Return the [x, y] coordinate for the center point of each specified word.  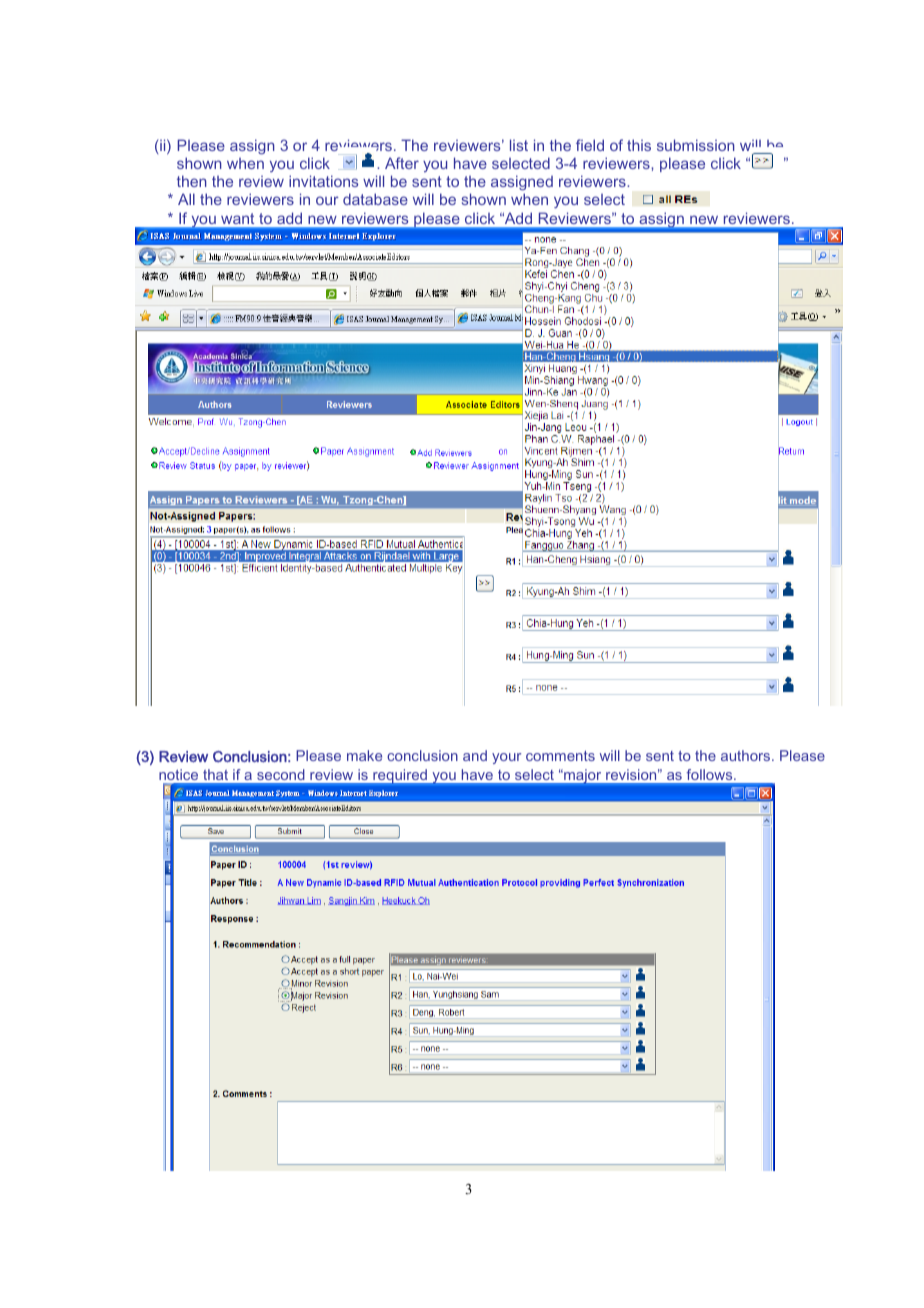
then [192, 181]
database [375, 199]
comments [560, 756]
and [475, 755]
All [186, 199]
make [364, 755]
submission [696, 145]
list [519, 145]
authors [747, 755]
